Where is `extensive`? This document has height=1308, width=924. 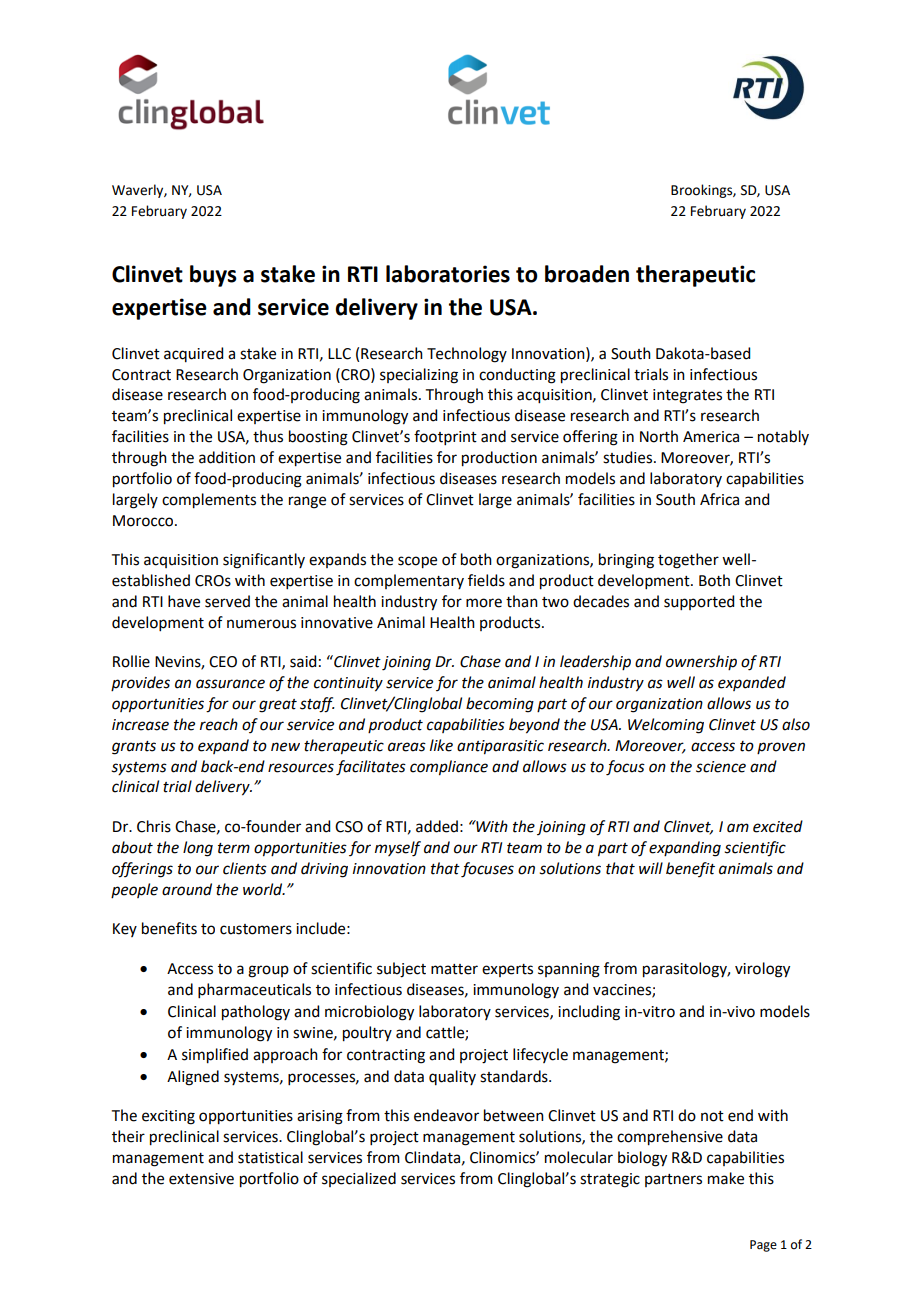 extensive is located at coordinates (201, 1179).
